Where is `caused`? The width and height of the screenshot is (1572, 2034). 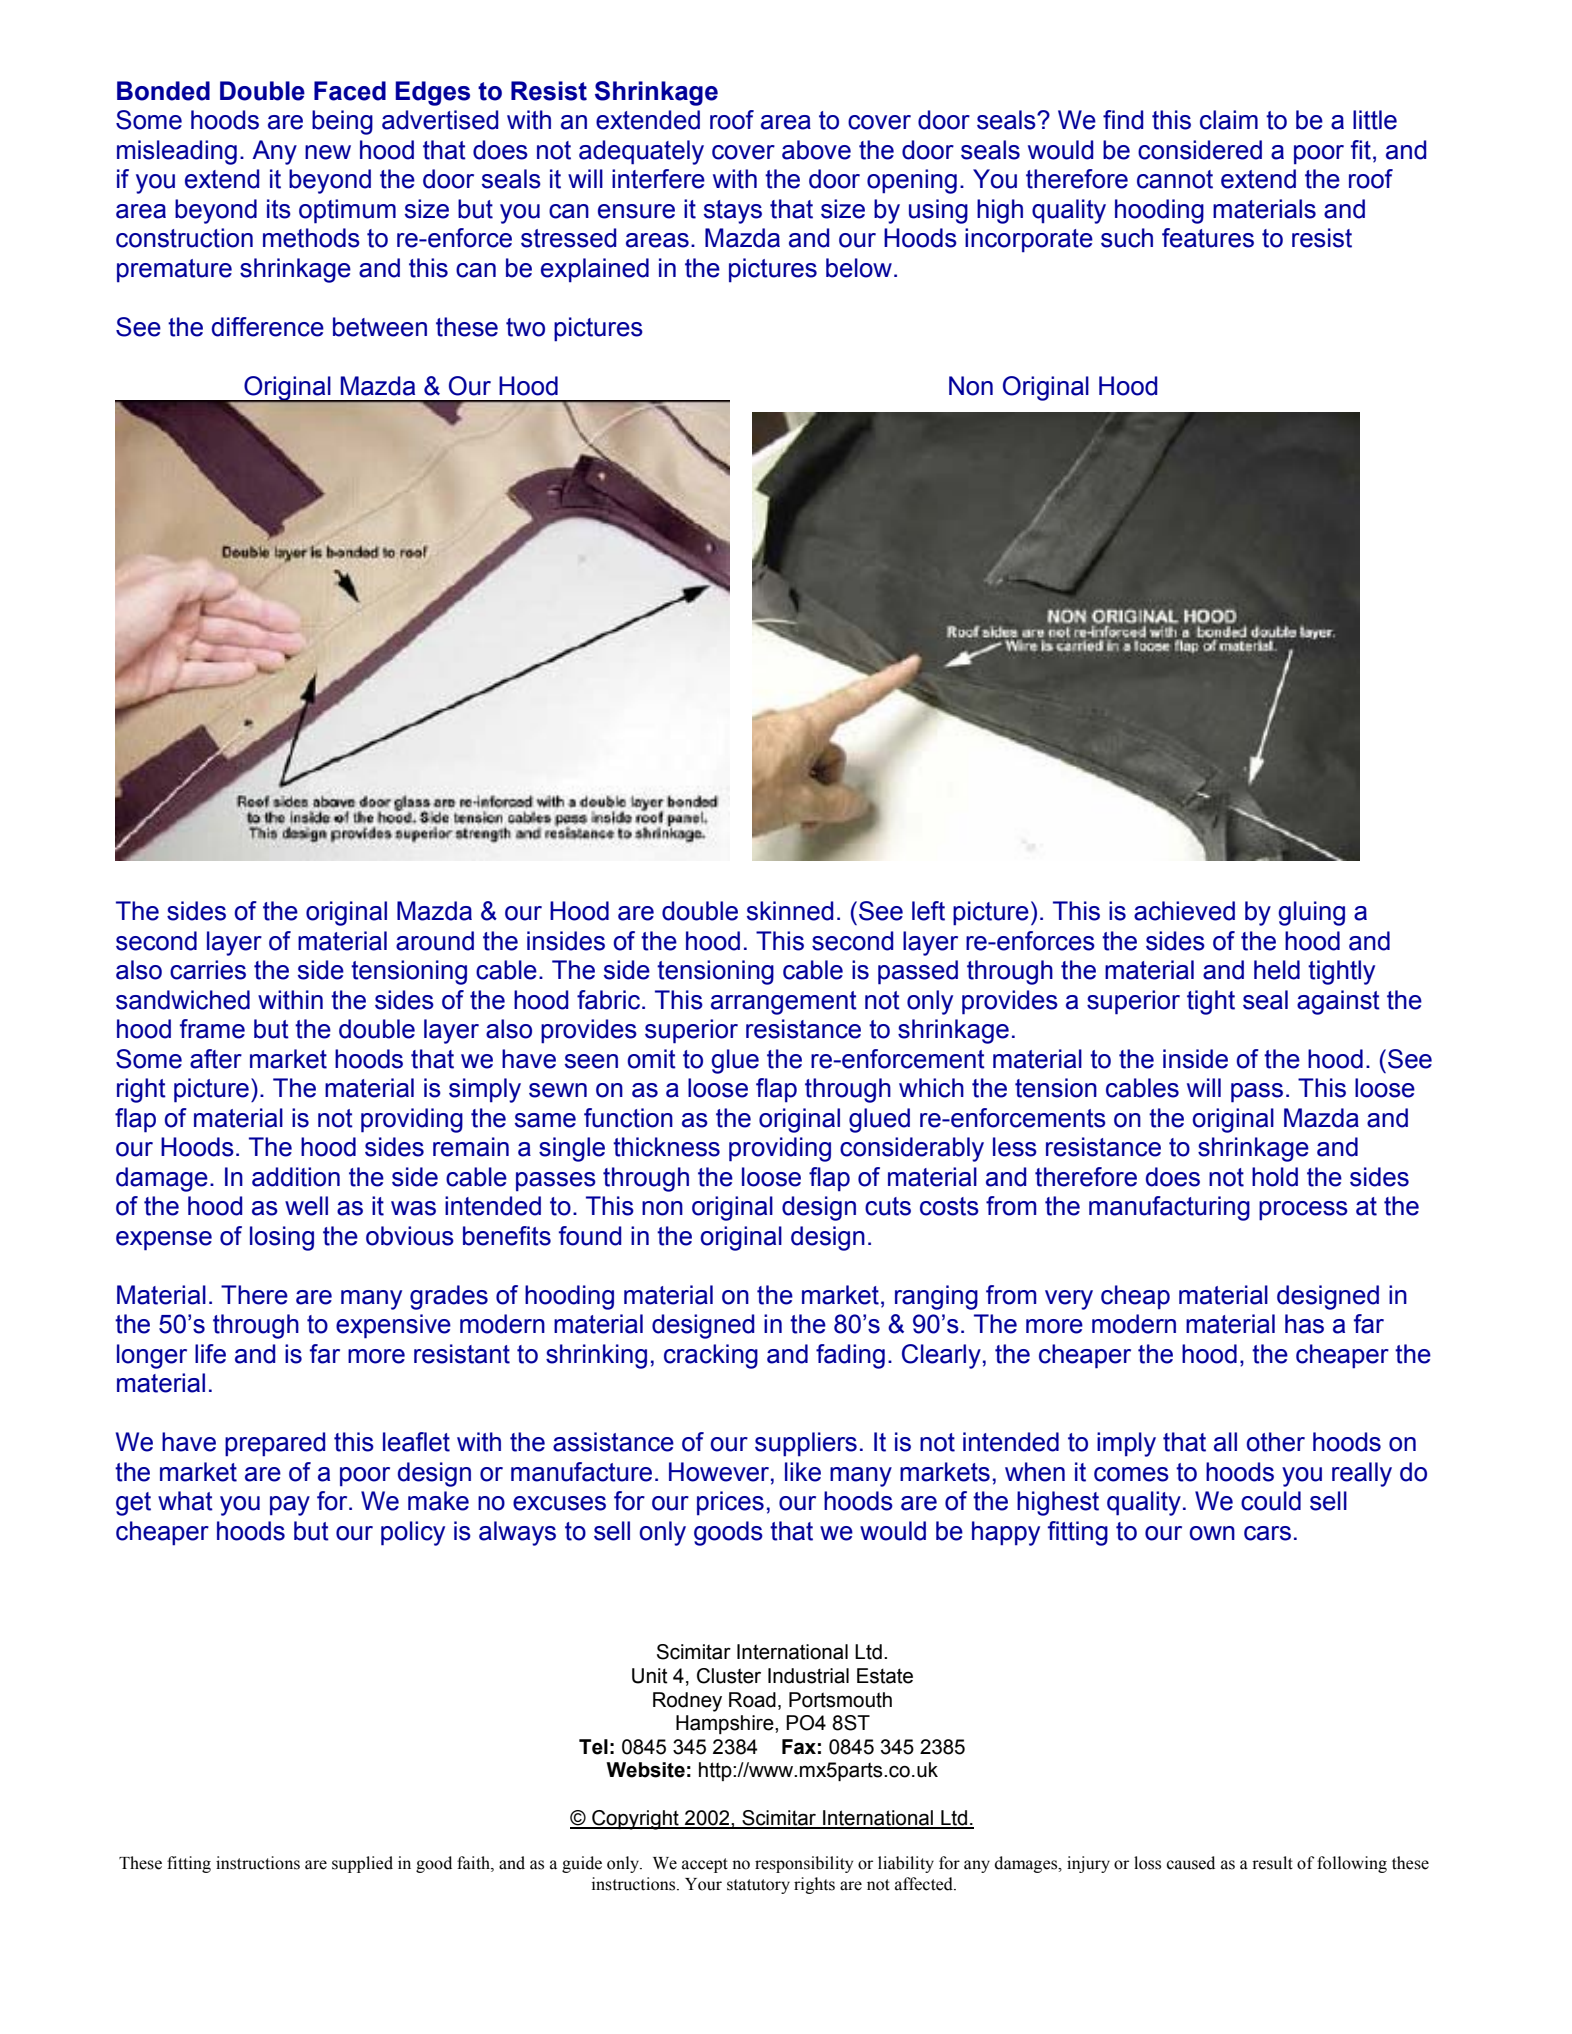
caused is located at coordinates (1191, 1863).
